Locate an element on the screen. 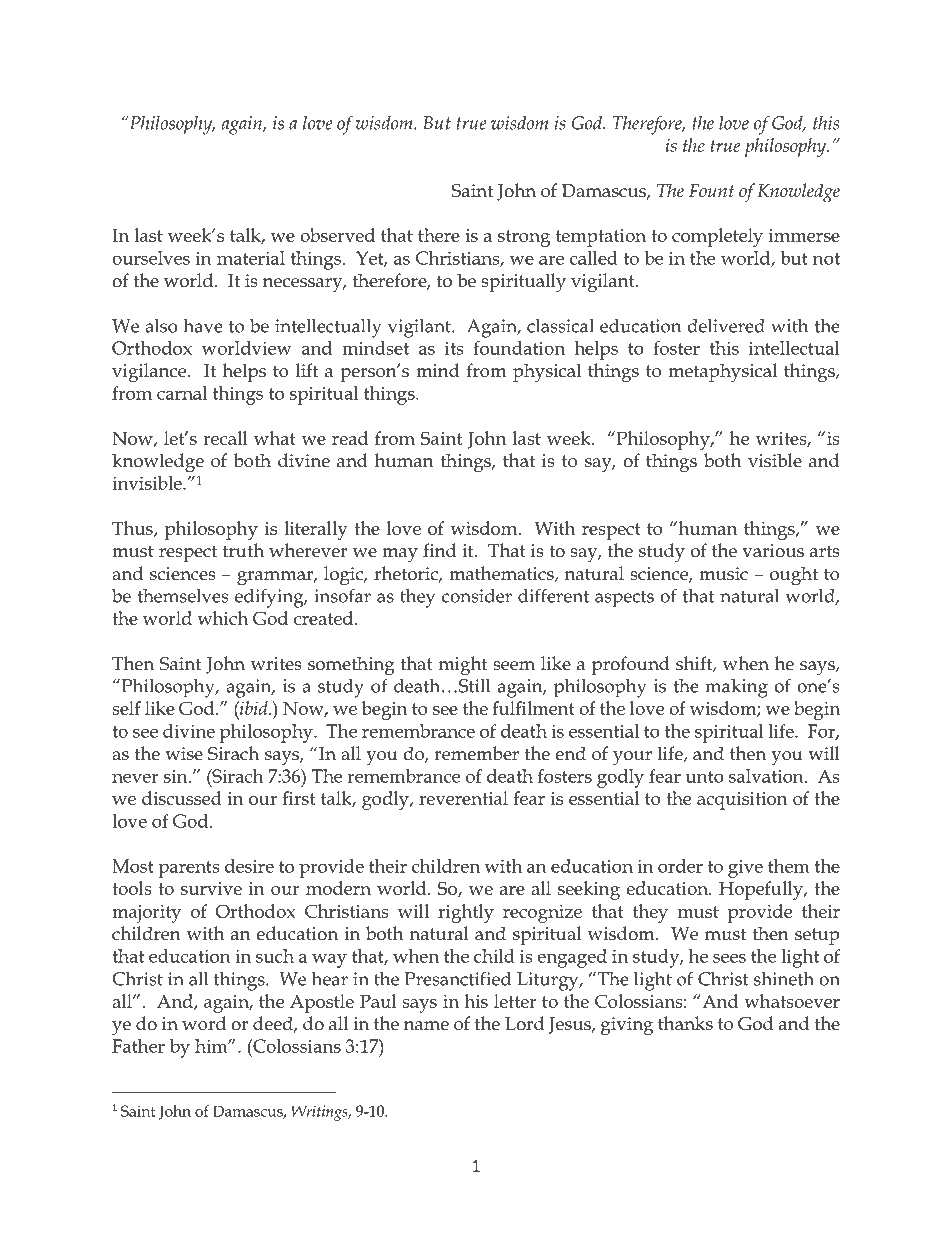 The image size is (952, 1233). reverential is located at coordinates (463, 798).
